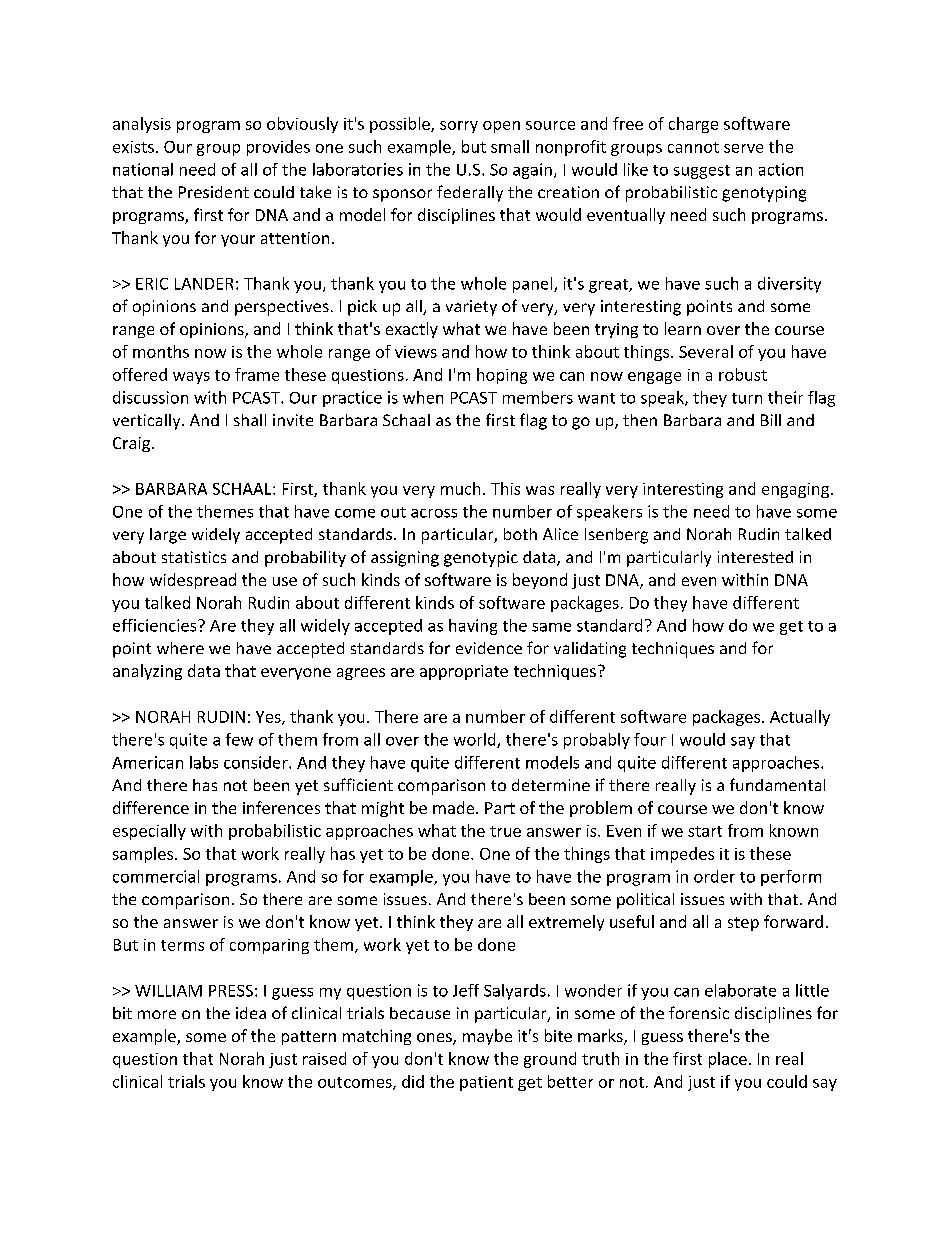  Describe the element at coordinates (755, 557) in the document. I see `interested` at that location.
